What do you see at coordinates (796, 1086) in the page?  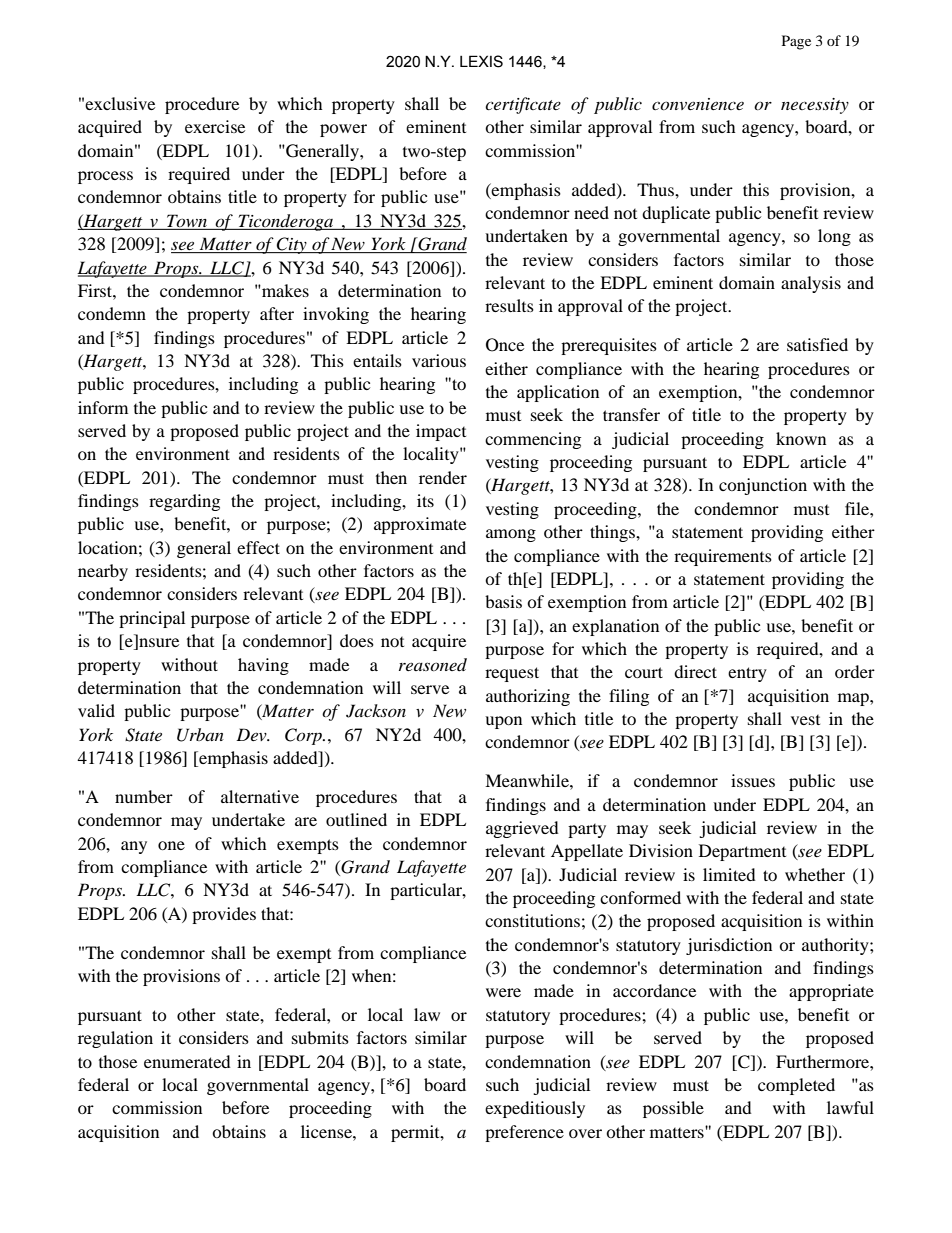 I see `completed` at bounding box center [796, 1086].
